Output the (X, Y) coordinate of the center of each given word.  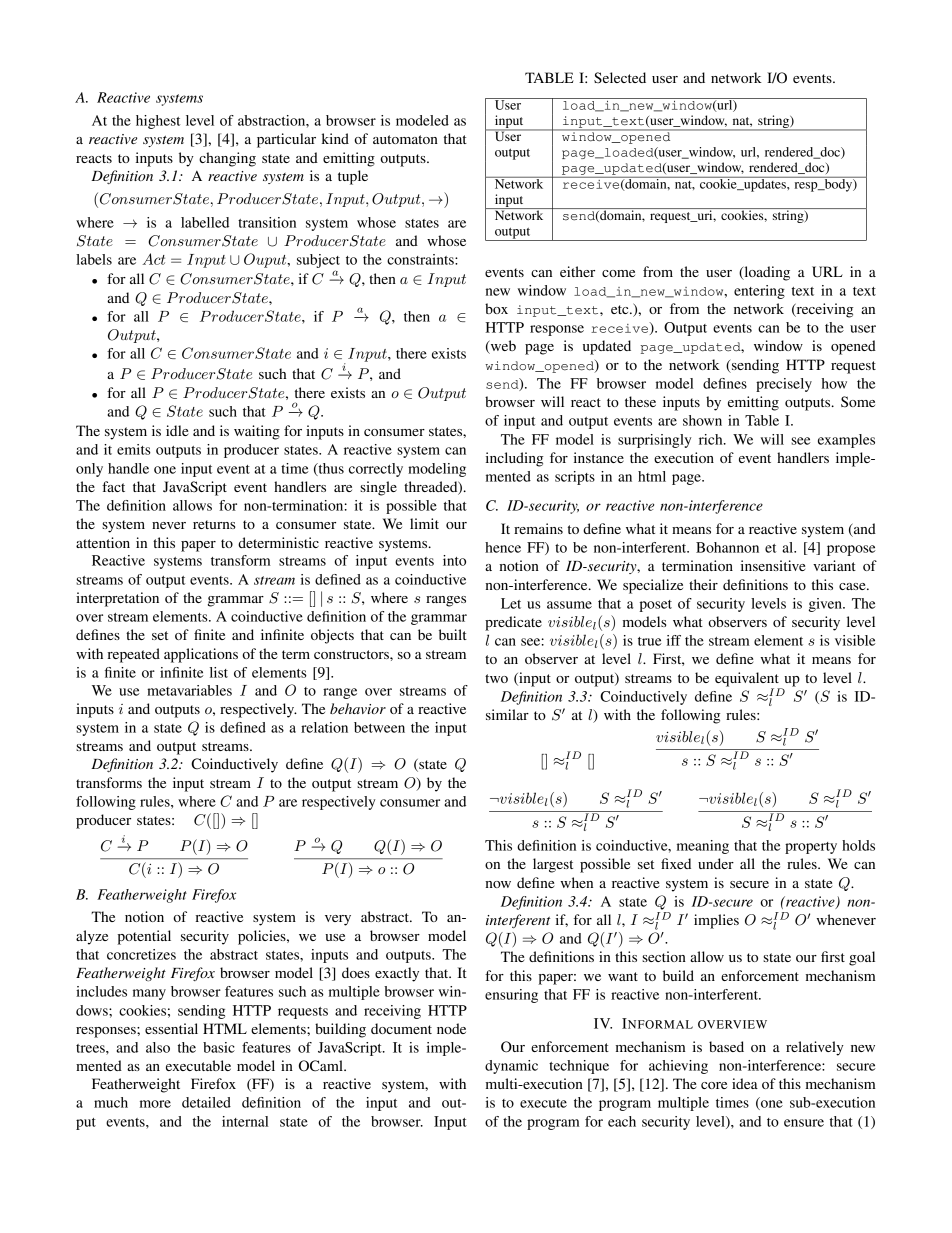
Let (511, 603)
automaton (405, 139)
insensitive (773, 565)
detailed (206, 1102)
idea (745, 1083)
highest (158, 122)
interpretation (117, 599)
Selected (620, 78)
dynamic (511, 1067)
